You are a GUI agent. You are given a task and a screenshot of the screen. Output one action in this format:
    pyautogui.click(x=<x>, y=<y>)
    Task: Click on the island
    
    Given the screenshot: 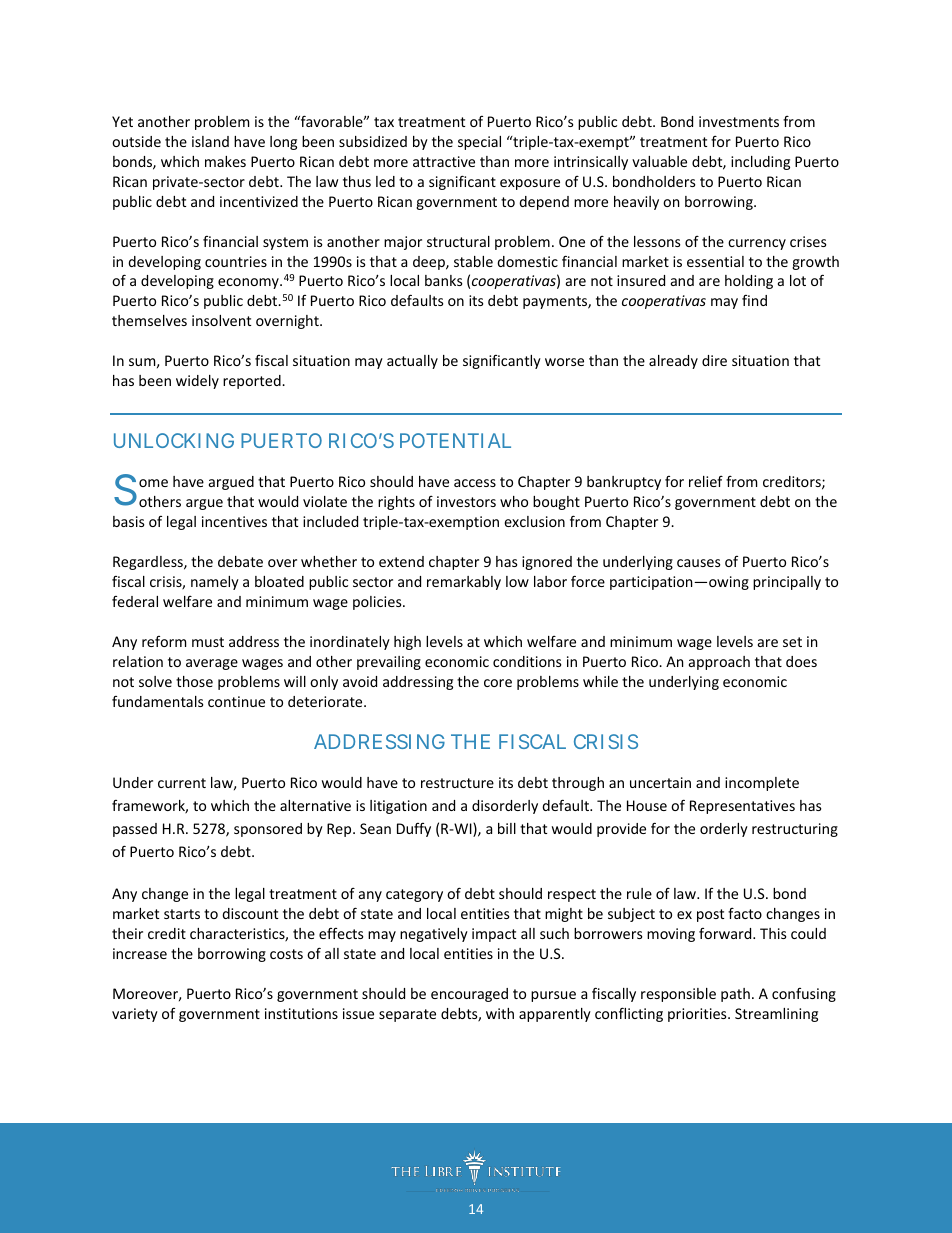 What is the action you would take?
    pyautogui.click(x=210, y=141)
